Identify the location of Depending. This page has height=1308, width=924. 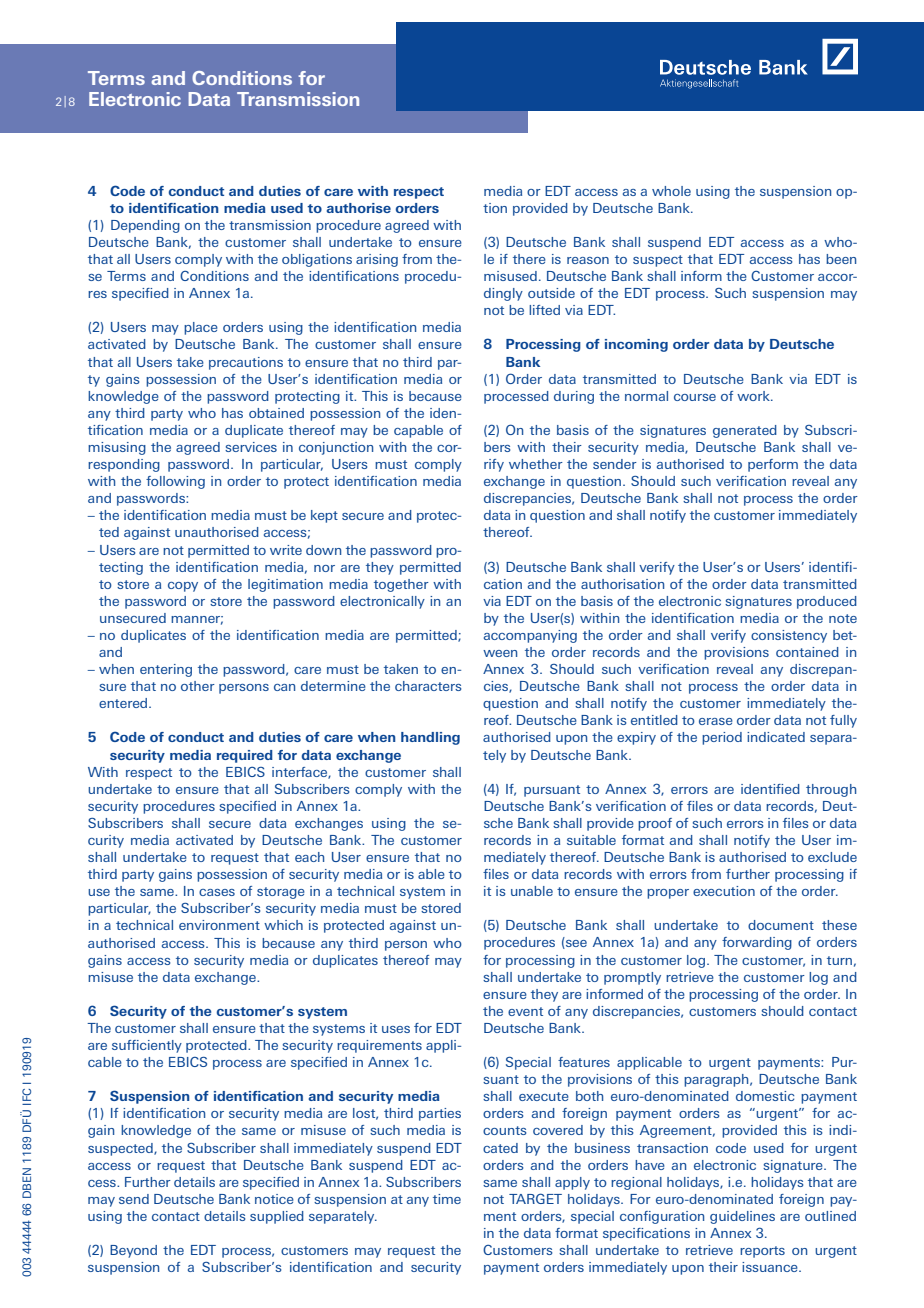
(145, 226).
